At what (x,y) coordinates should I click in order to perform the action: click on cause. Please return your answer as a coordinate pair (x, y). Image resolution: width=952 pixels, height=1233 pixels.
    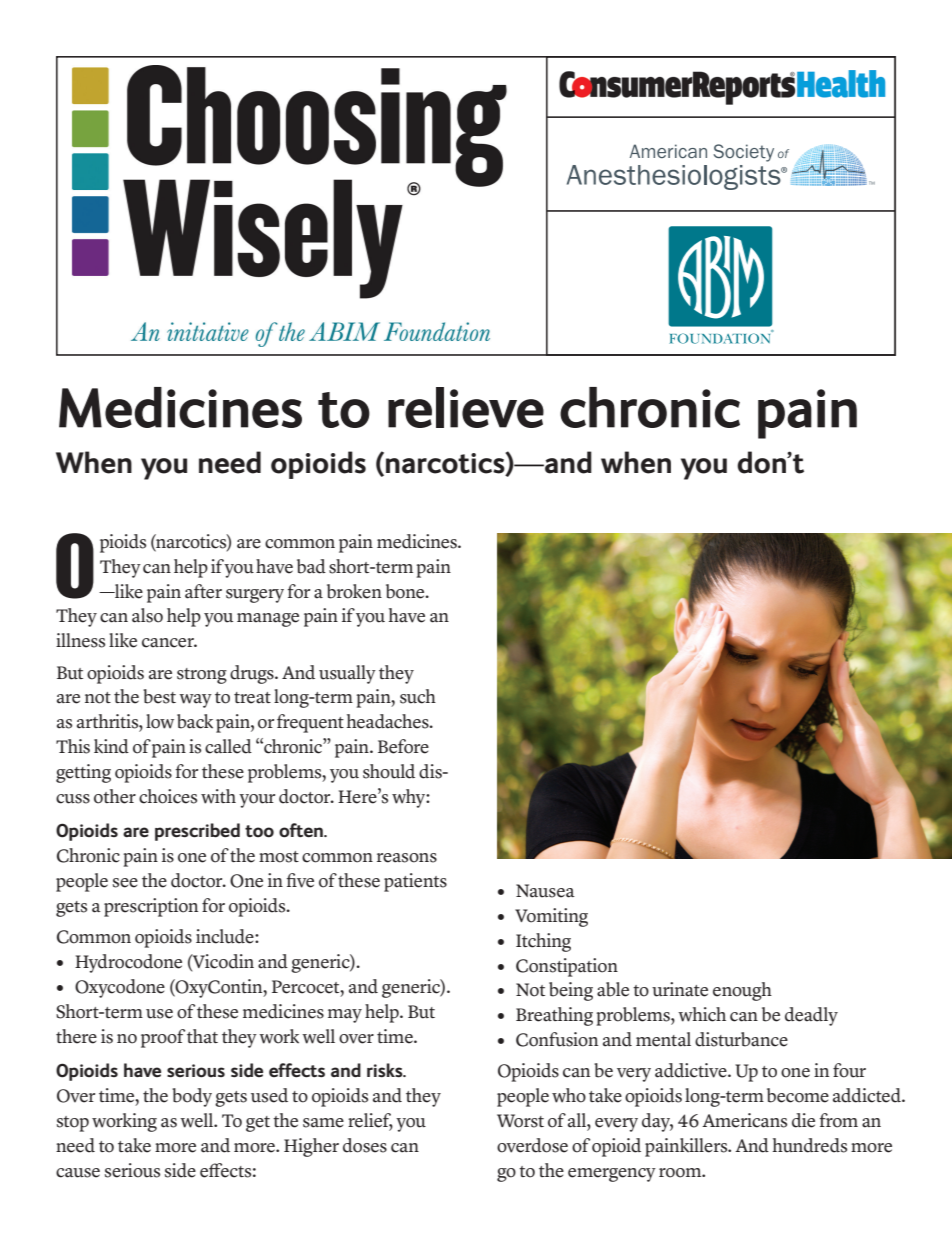
    Looking at the image, I should click on (78, 1173).
